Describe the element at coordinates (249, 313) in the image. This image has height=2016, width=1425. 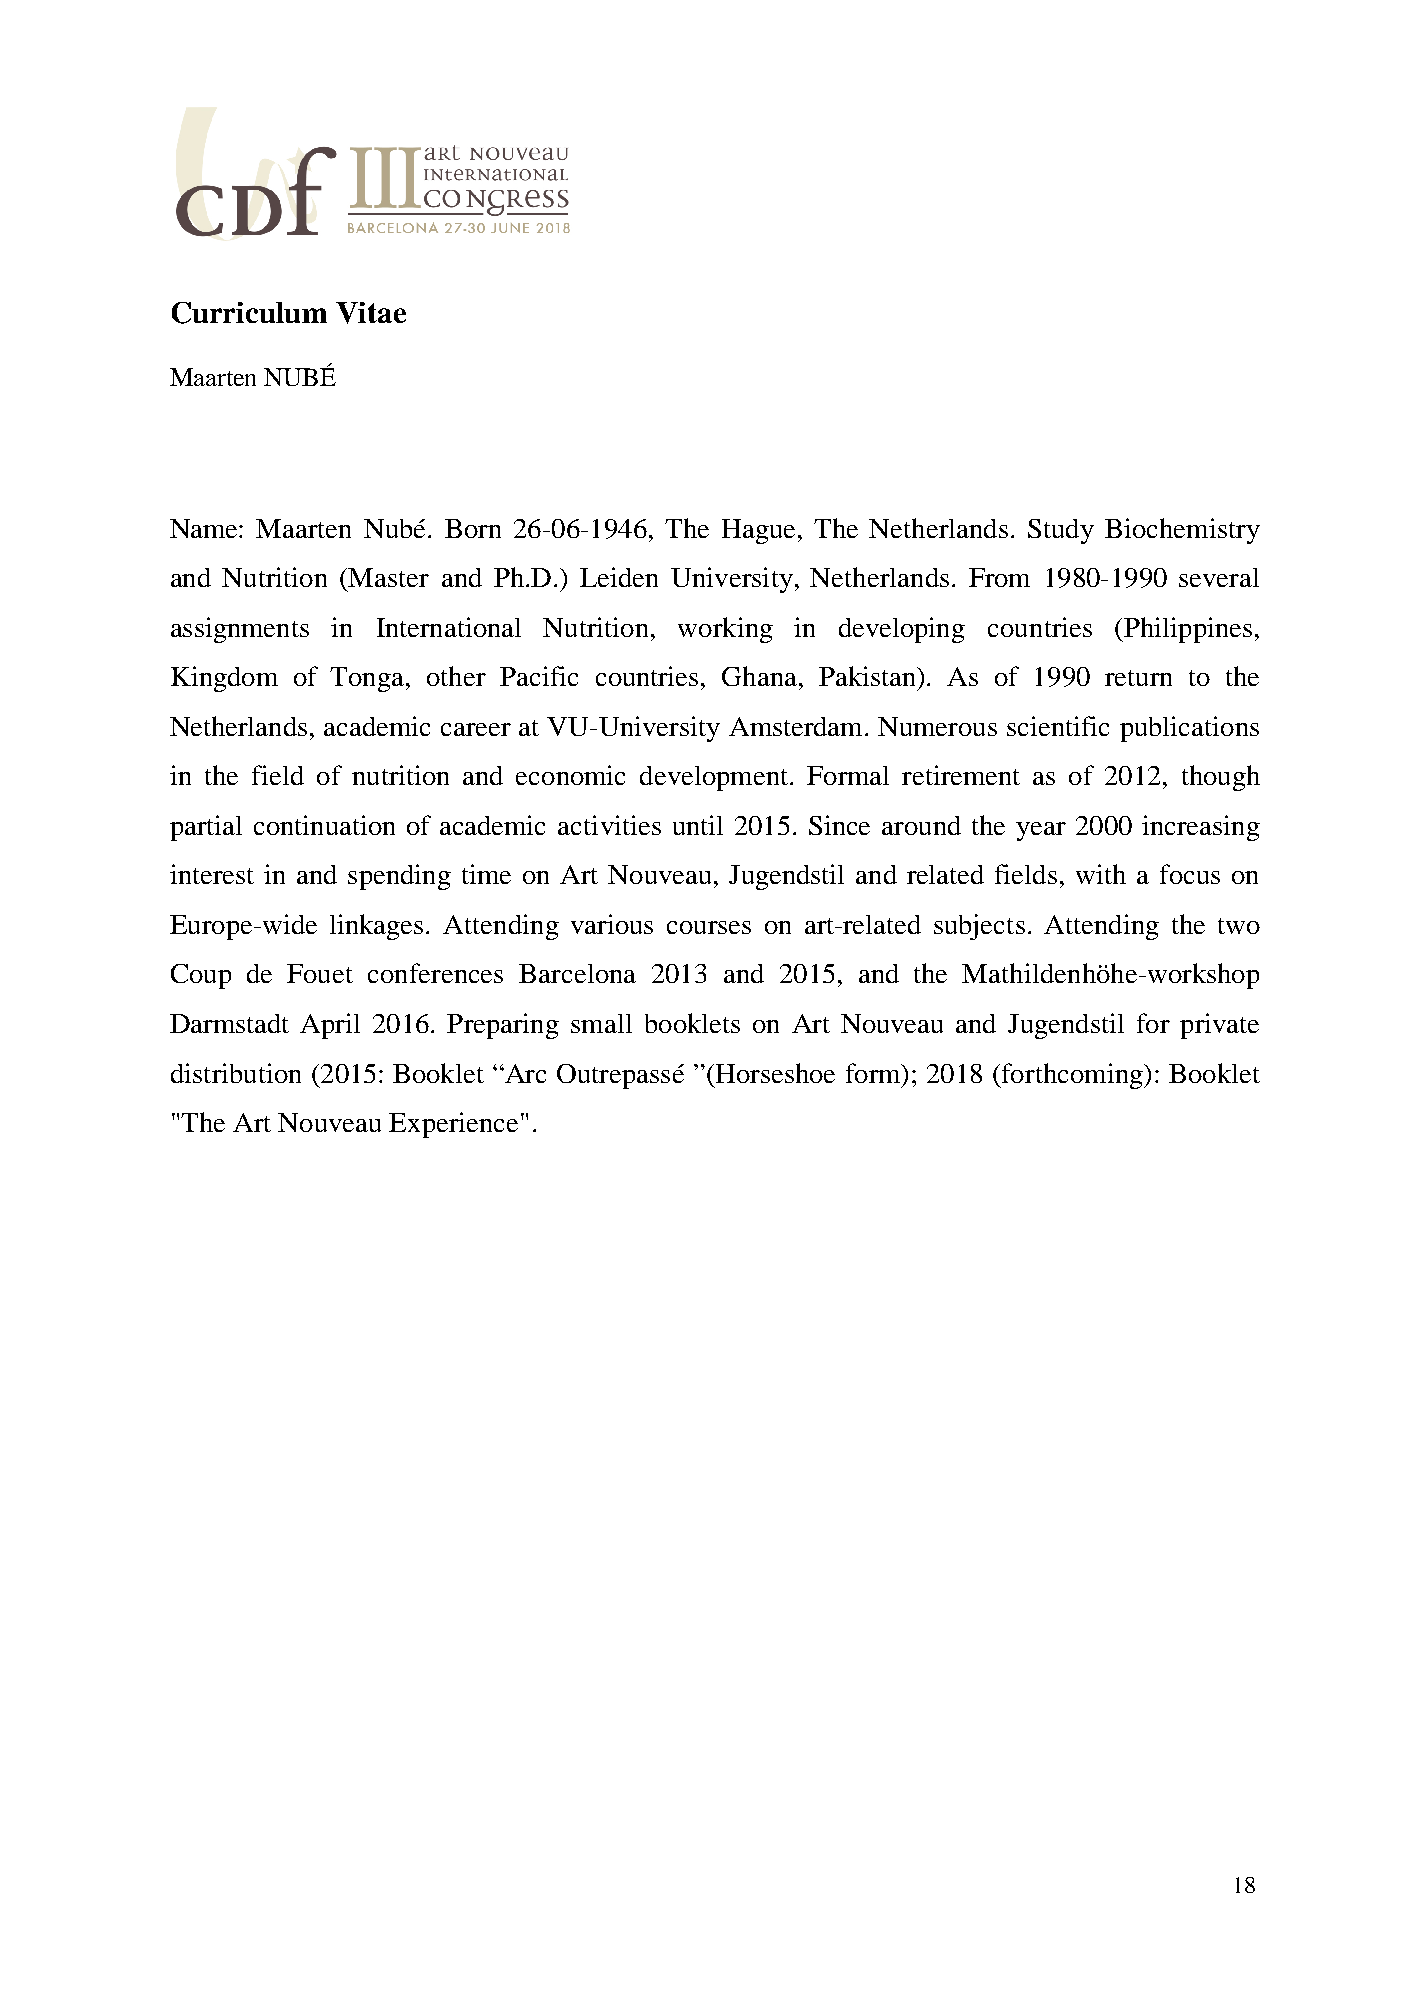
I see `Curriculum` at that location.
